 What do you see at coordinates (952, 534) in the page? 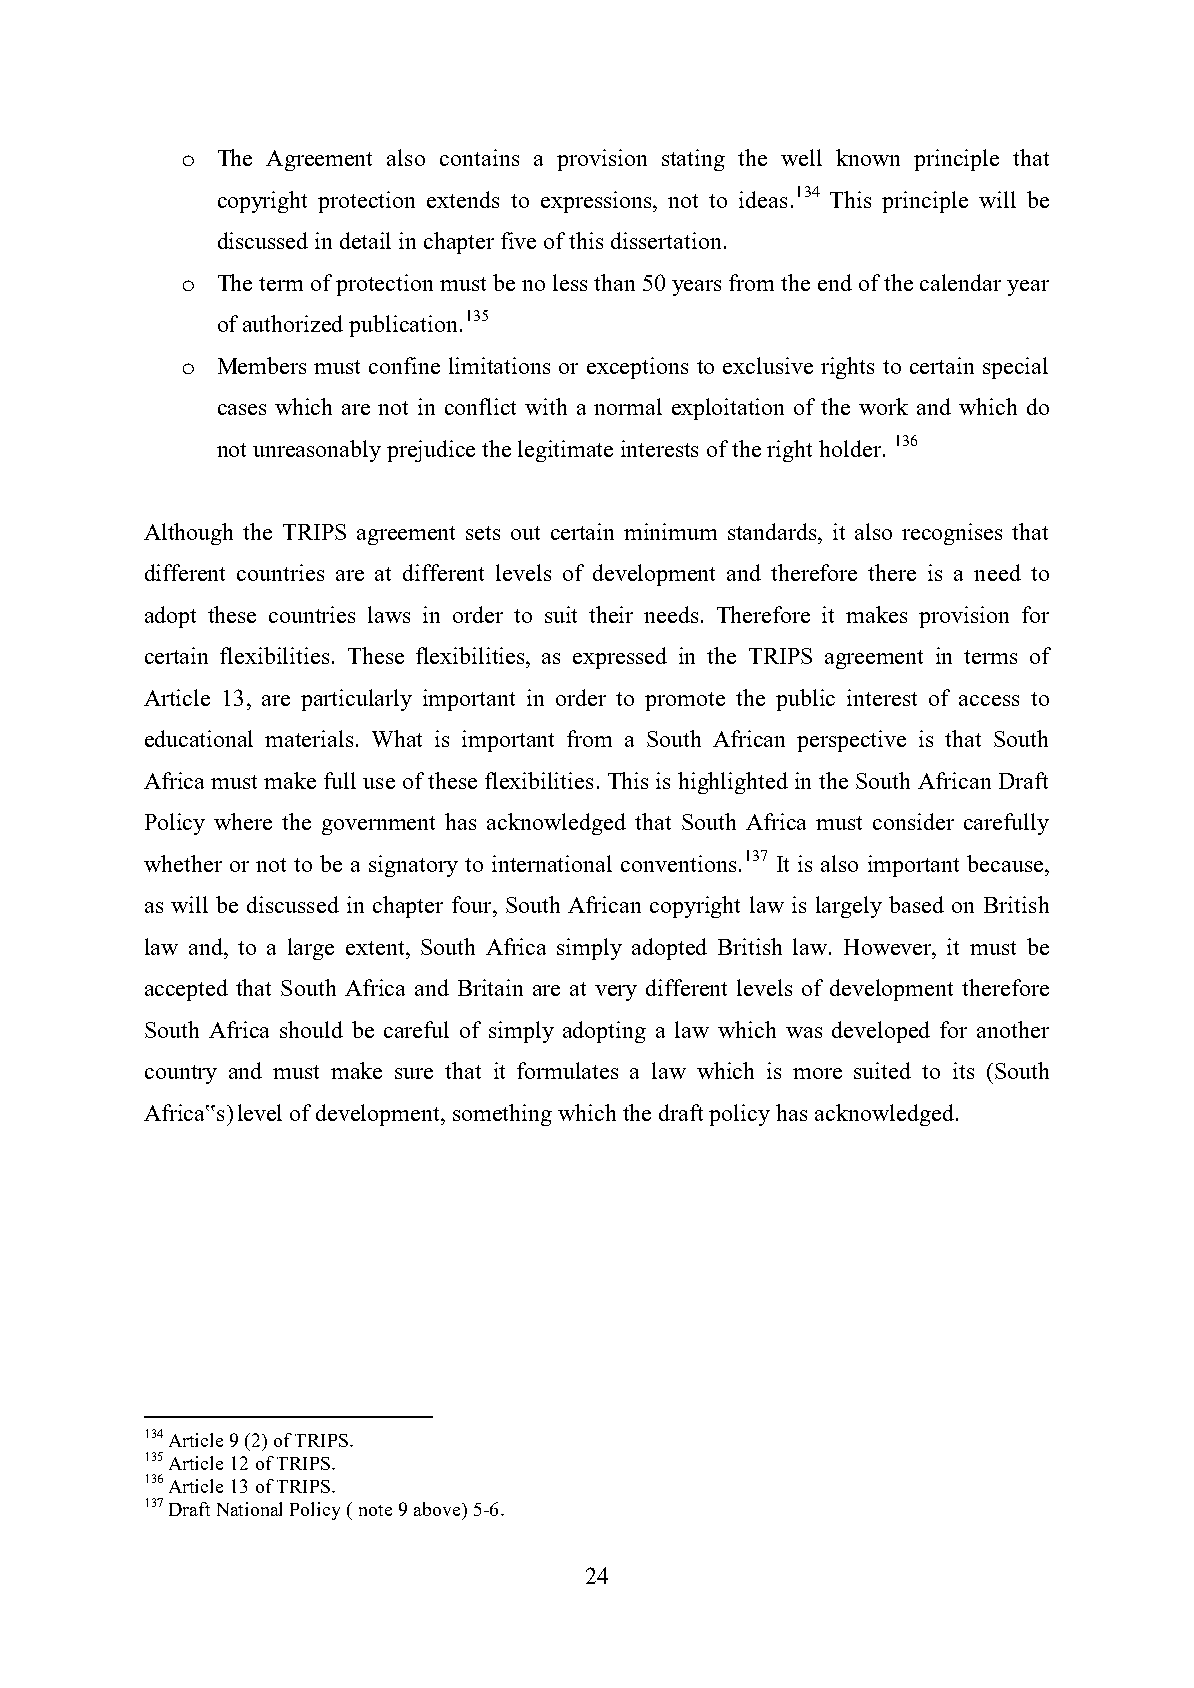
I see `recognises` at bounding box center [952, 534].
